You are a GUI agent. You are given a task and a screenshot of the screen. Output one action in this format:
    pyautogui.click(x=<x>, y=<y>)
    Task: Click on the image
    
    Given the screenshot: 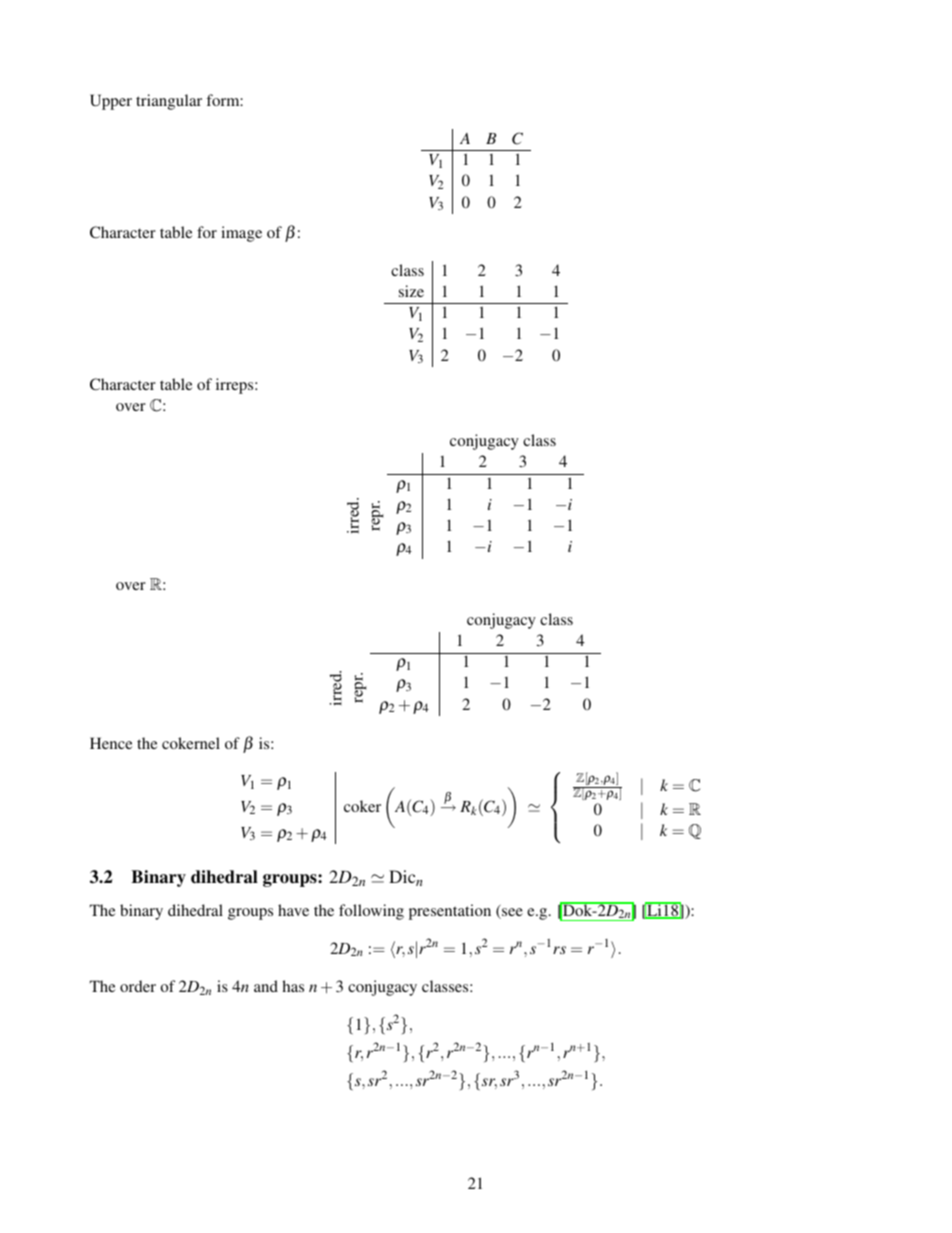 What is the action you would take?
    pyautogui.click(x=241, y=234)
